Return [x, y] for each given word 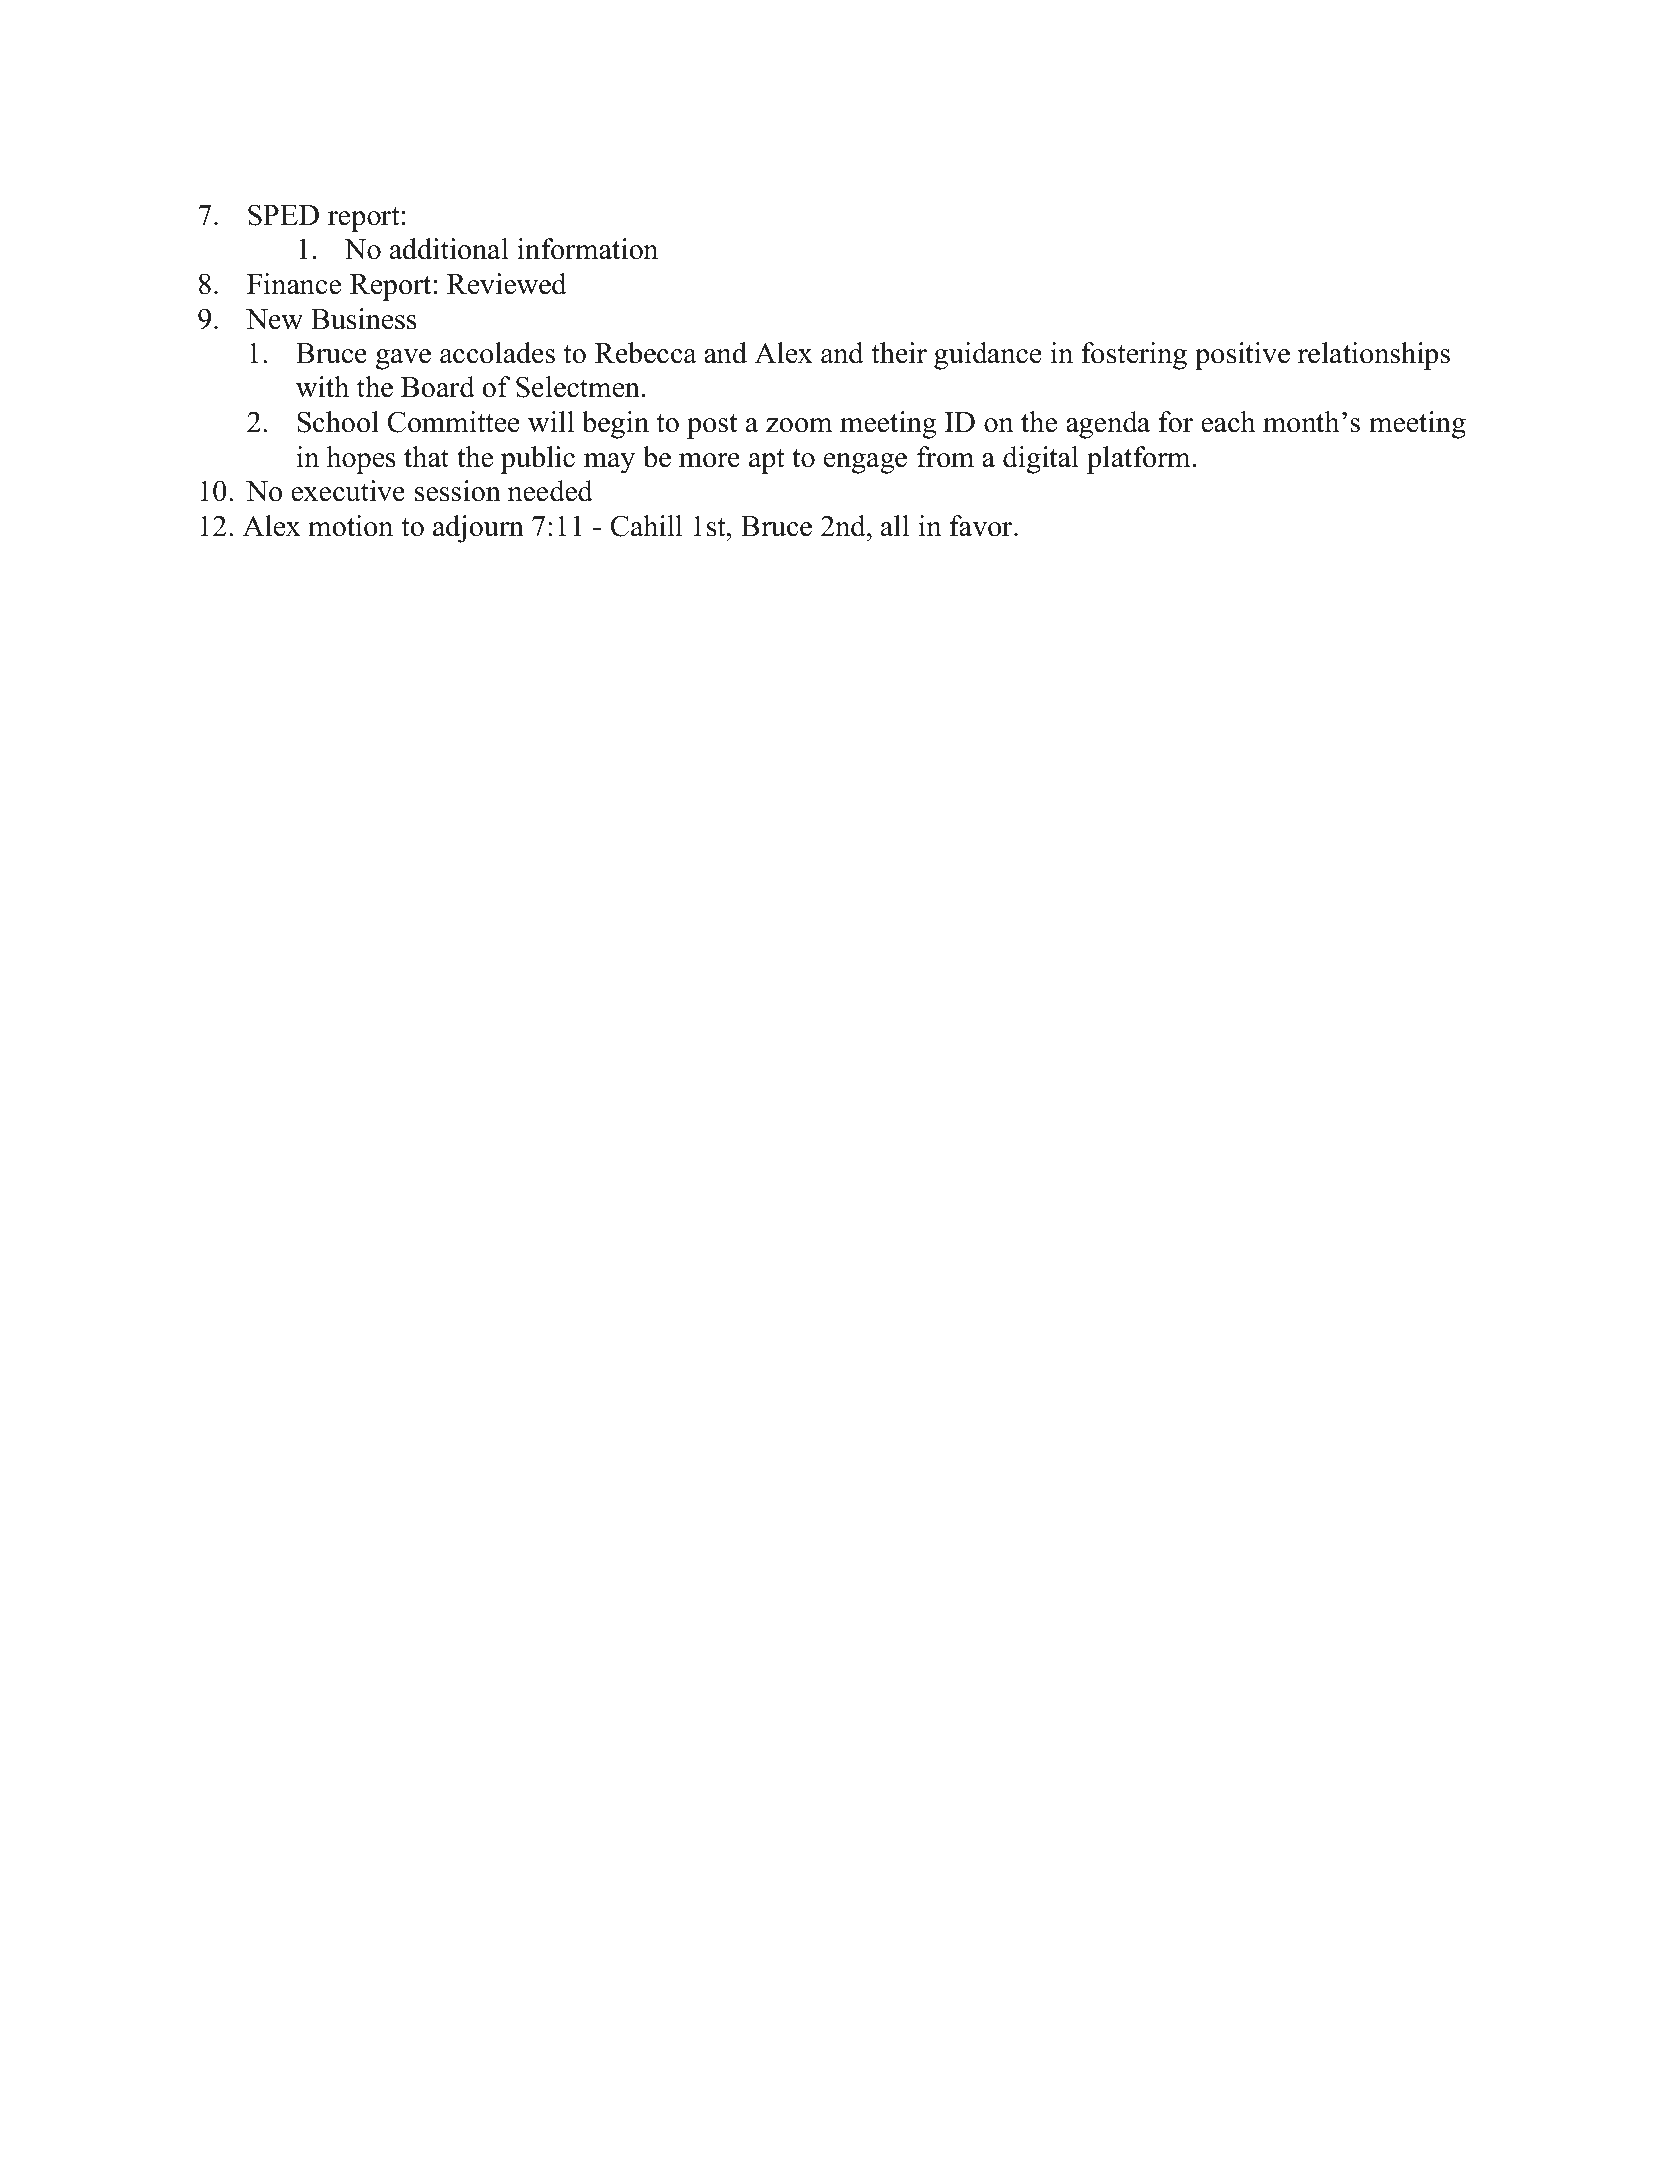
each [1228, 422]
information [587, 249]
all [895, 526]
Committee [453, 422]
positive [1242, 356]
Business [364, 319]
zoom [799, 425]
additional [449, 249]
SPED [283, 215]
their [899, 353]
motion [350, 526]
